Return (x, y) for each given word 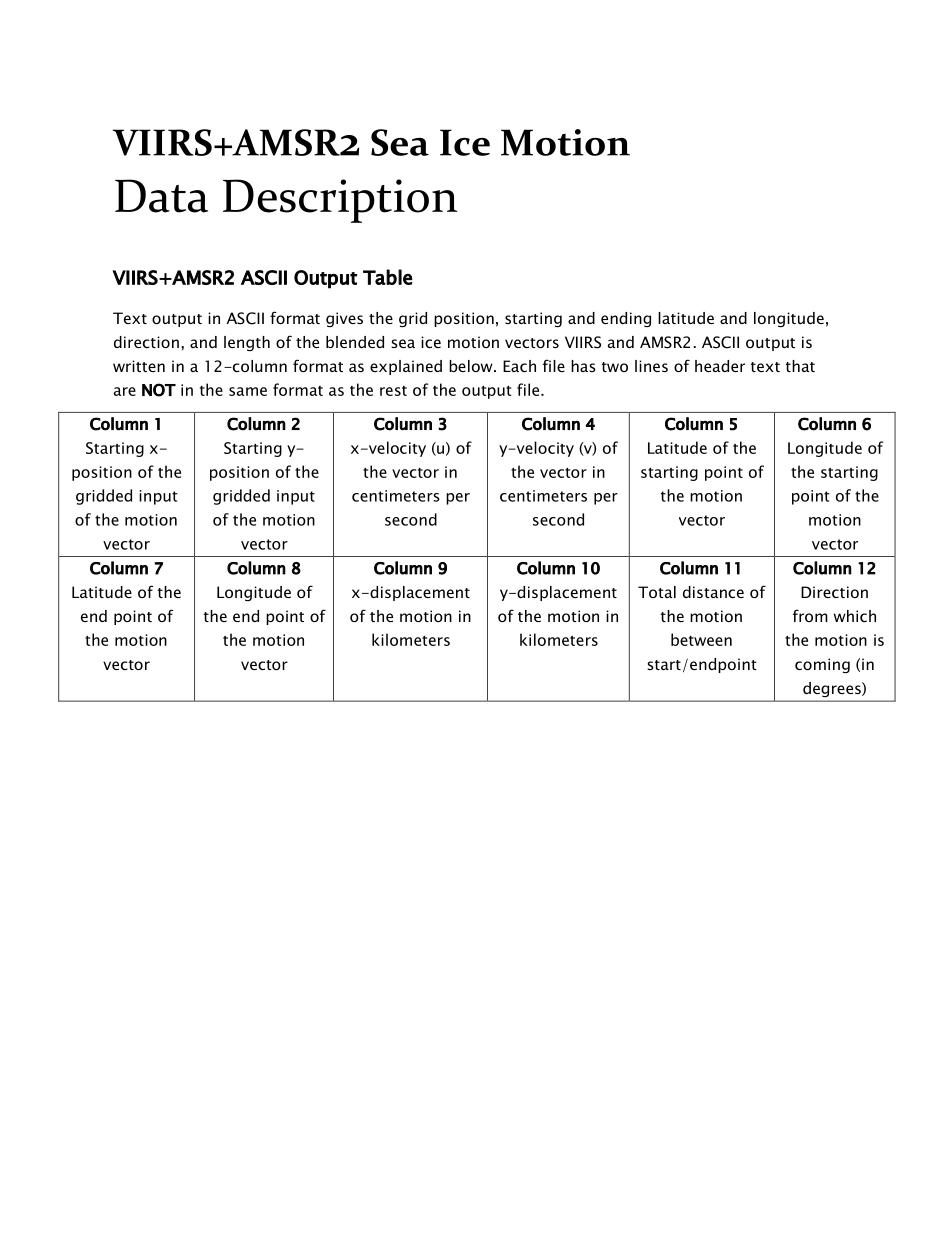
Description (340, 201)
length (247, 343)
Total (657, 592)
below (472, 366)
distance (713, 592)
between (701, 639)
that (800, 366)
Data (161, 196)
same (248, 391)
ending (626, 319)
